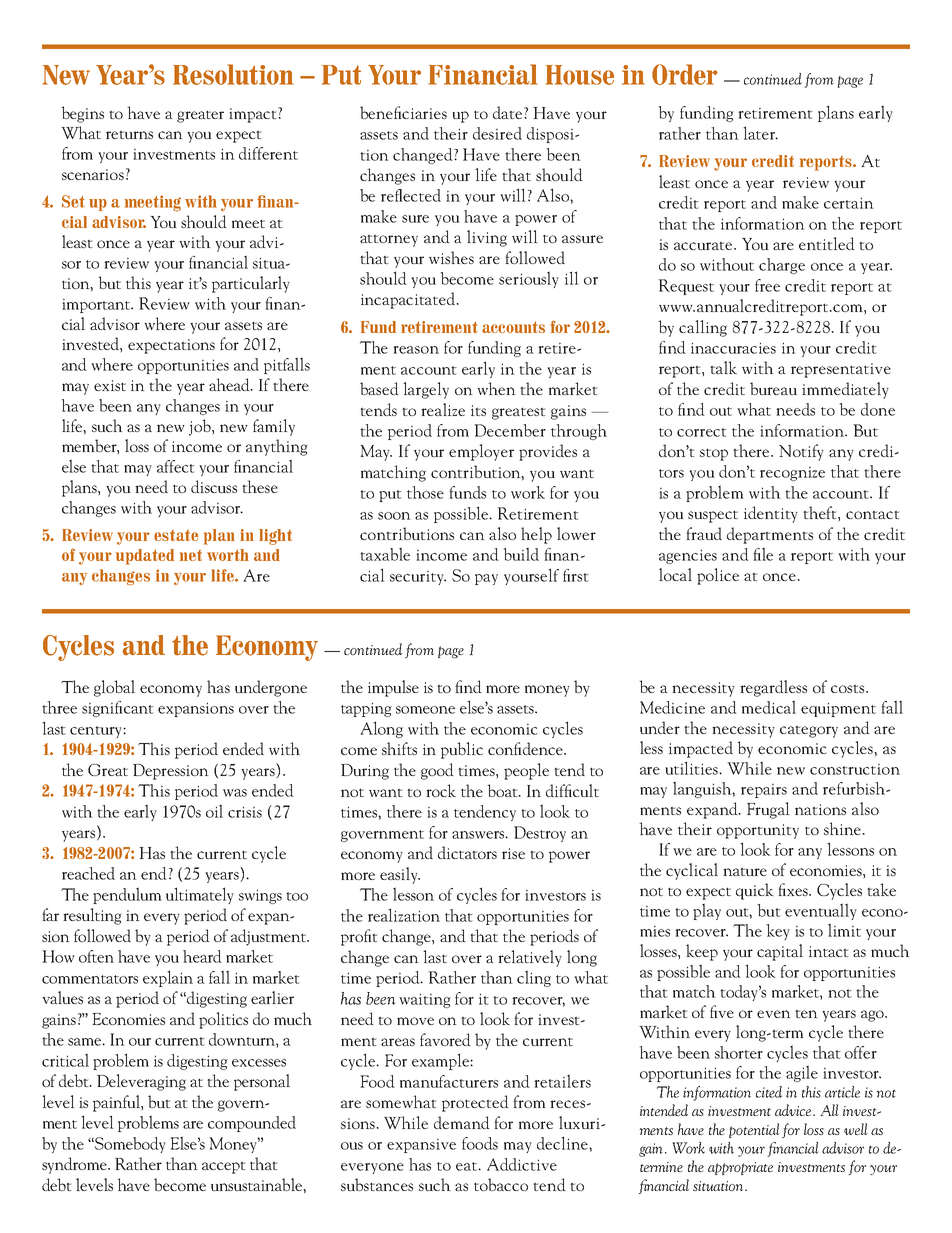  I want to click on easily, so click(400, 875).
